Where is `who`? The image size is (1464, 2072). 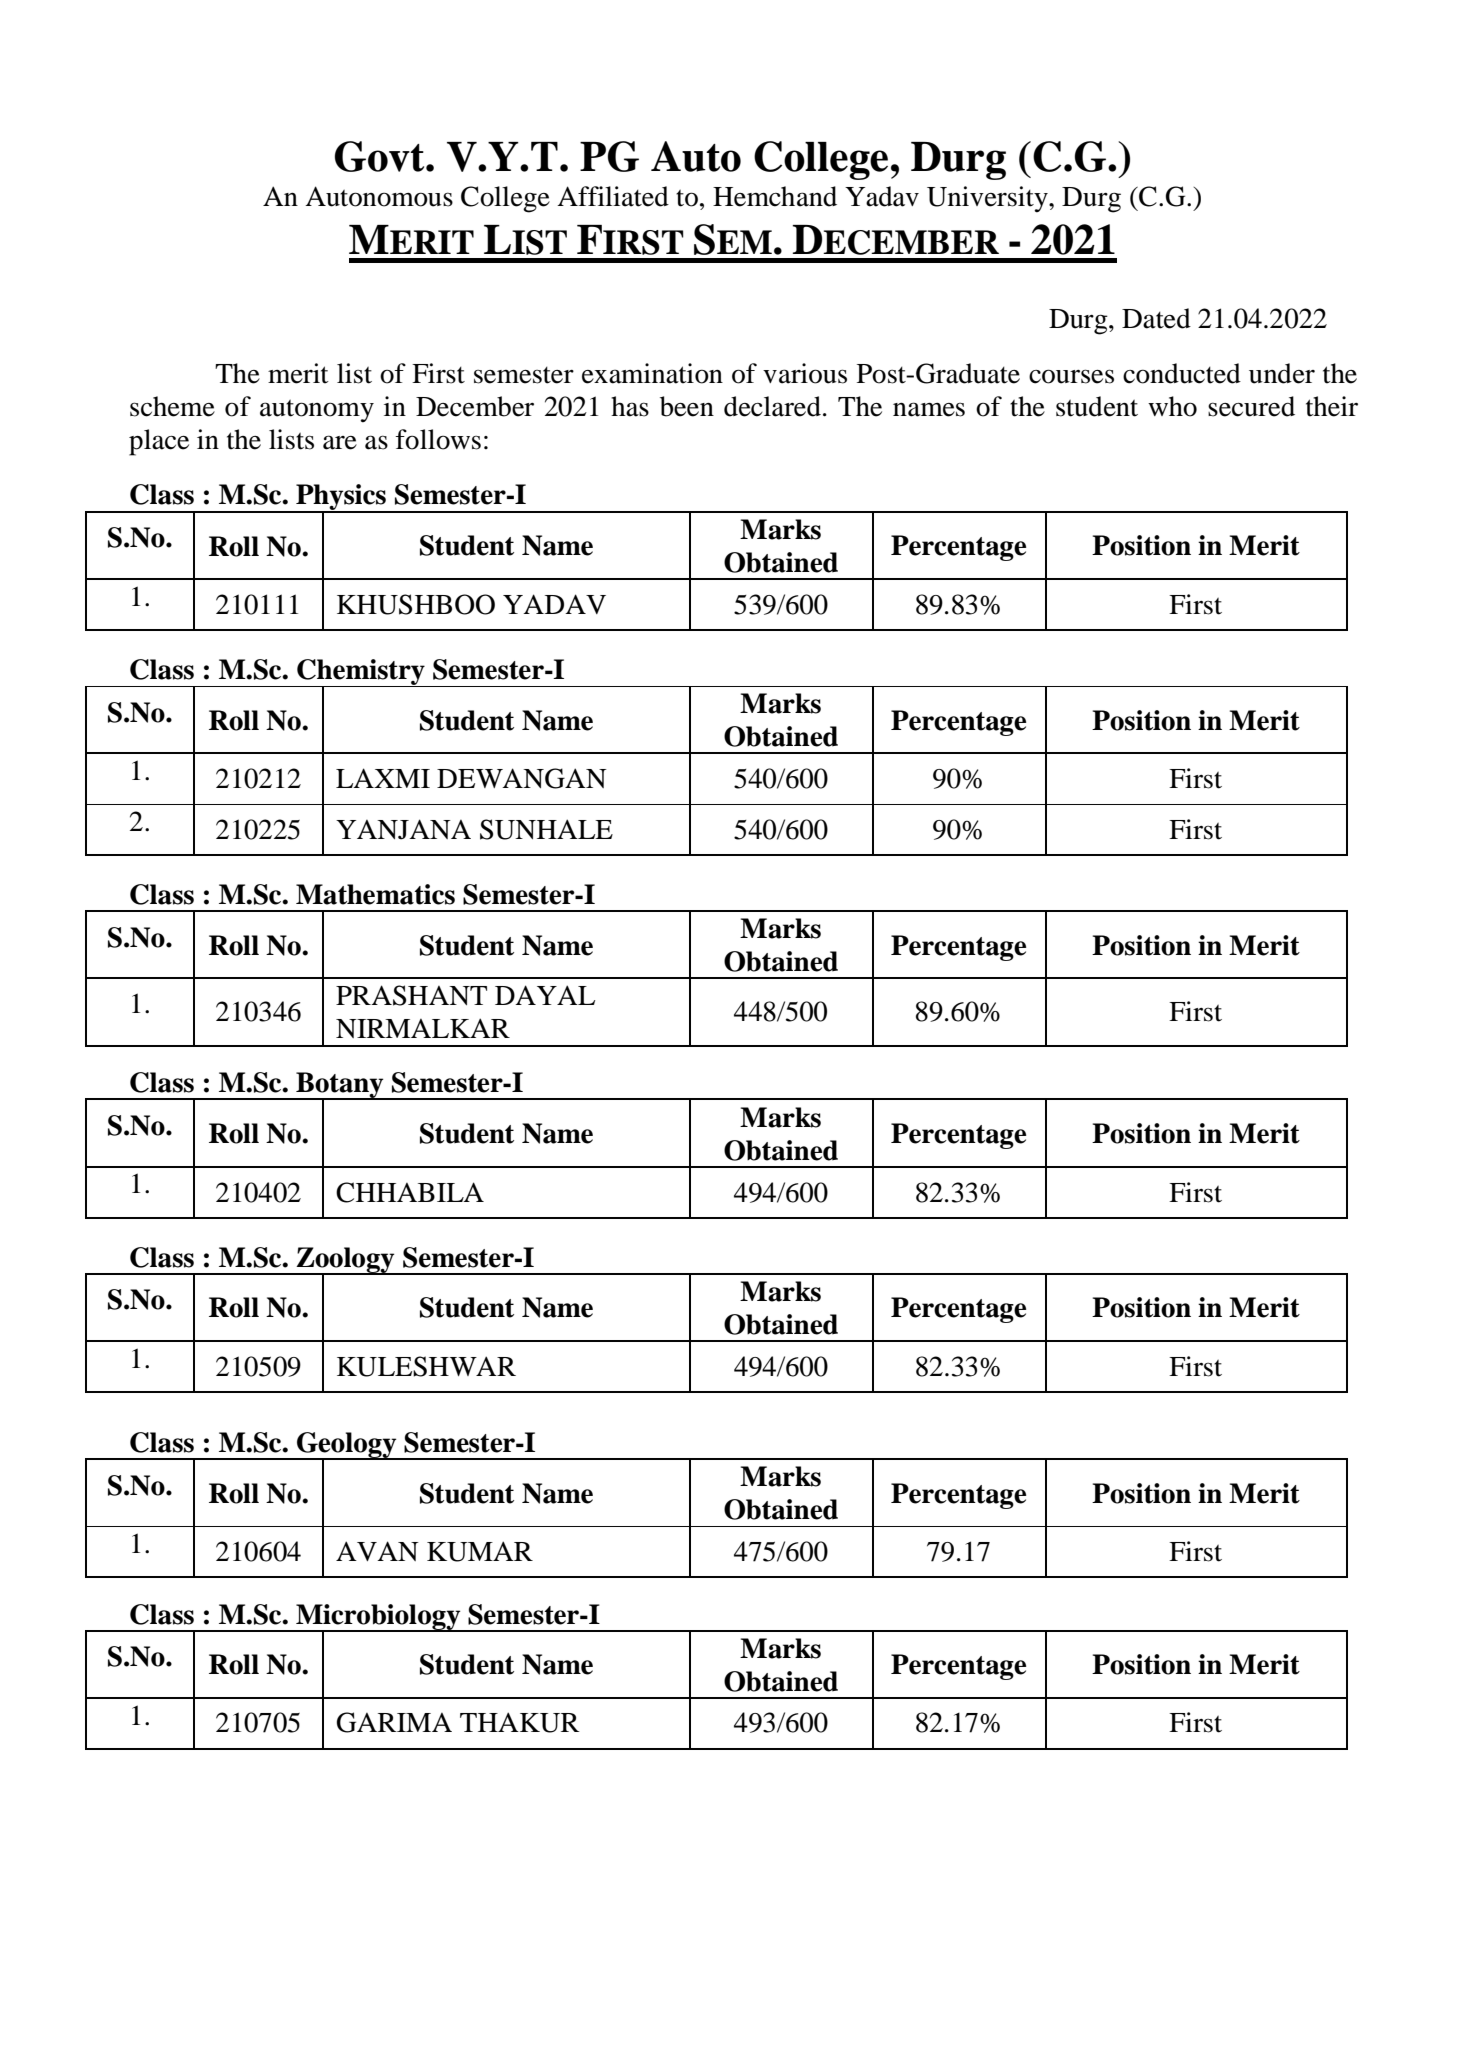
who is located at coordinates (1172, 406).
